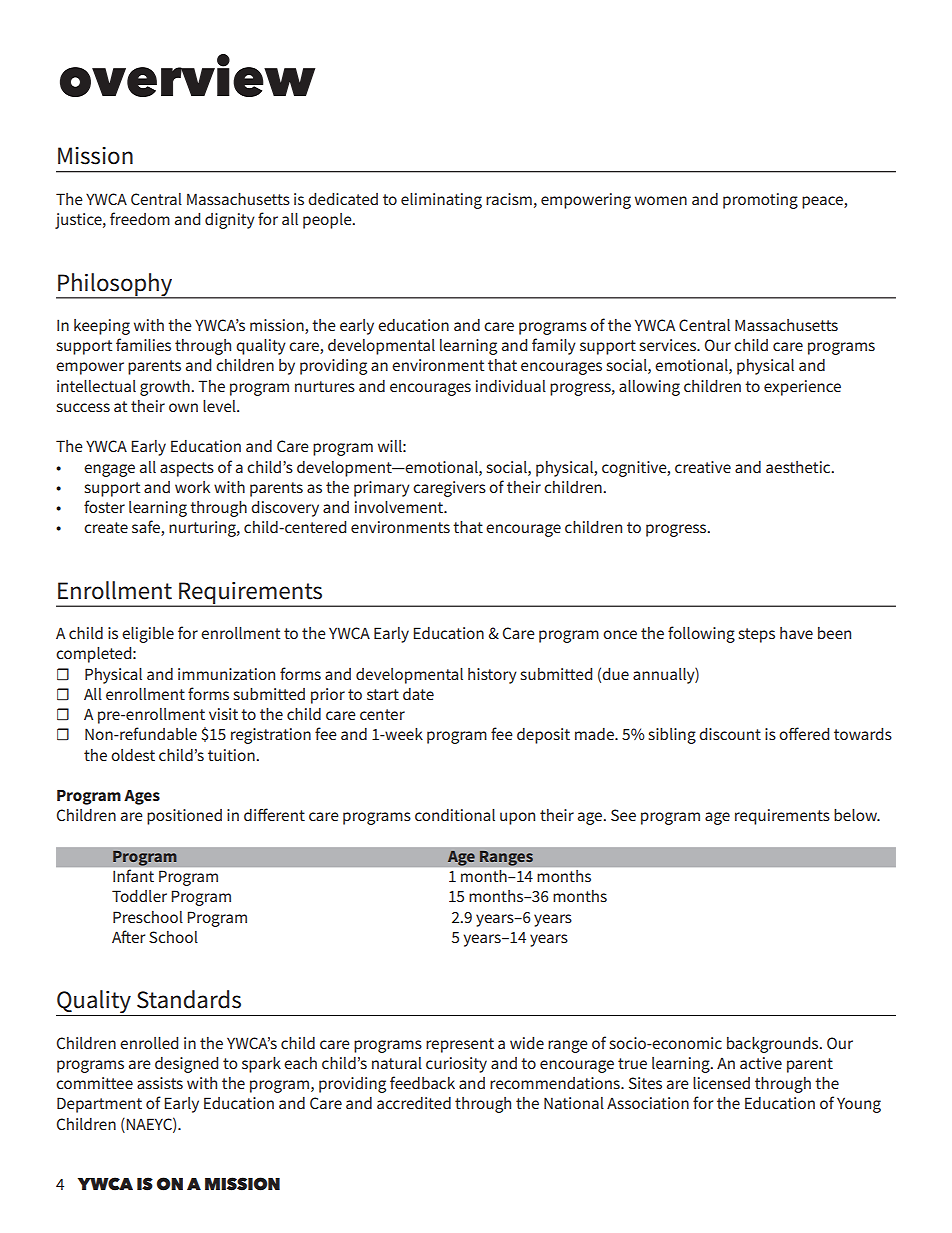  Describe the element at coordinates (492, 676) in the screenshot. I see `history` at that location.
